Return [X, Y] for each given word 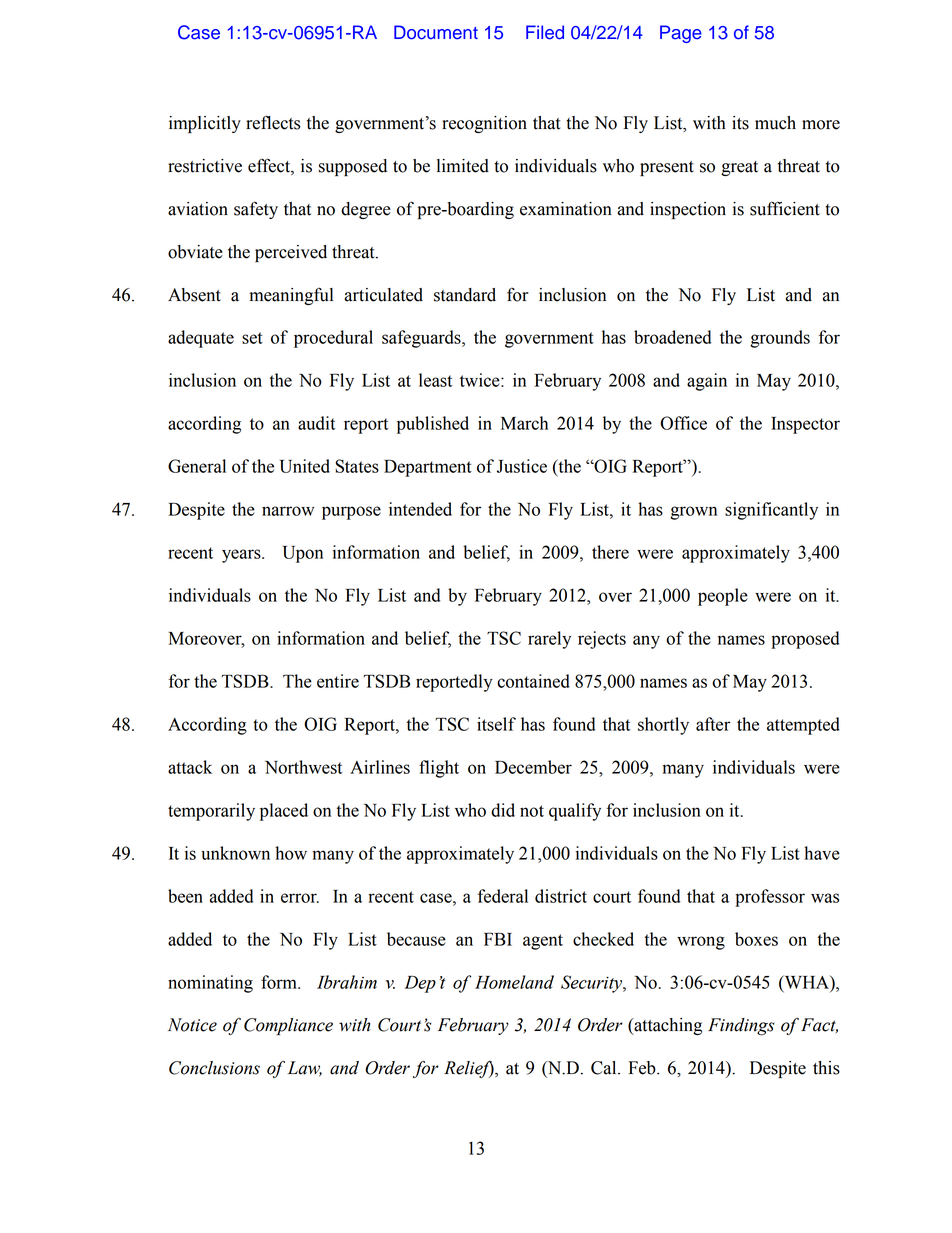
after [713, 724]
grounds [780, 339]
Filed [545, 32]
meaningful [291, 296]
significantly [771, 511]
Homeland [514, 982]
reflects [273, 123]
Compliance [288, 1026]
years [242, 556]
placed [284, 812]
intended [420, 509]
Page [681, 34]
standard [465, 295]
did [503, 810]
